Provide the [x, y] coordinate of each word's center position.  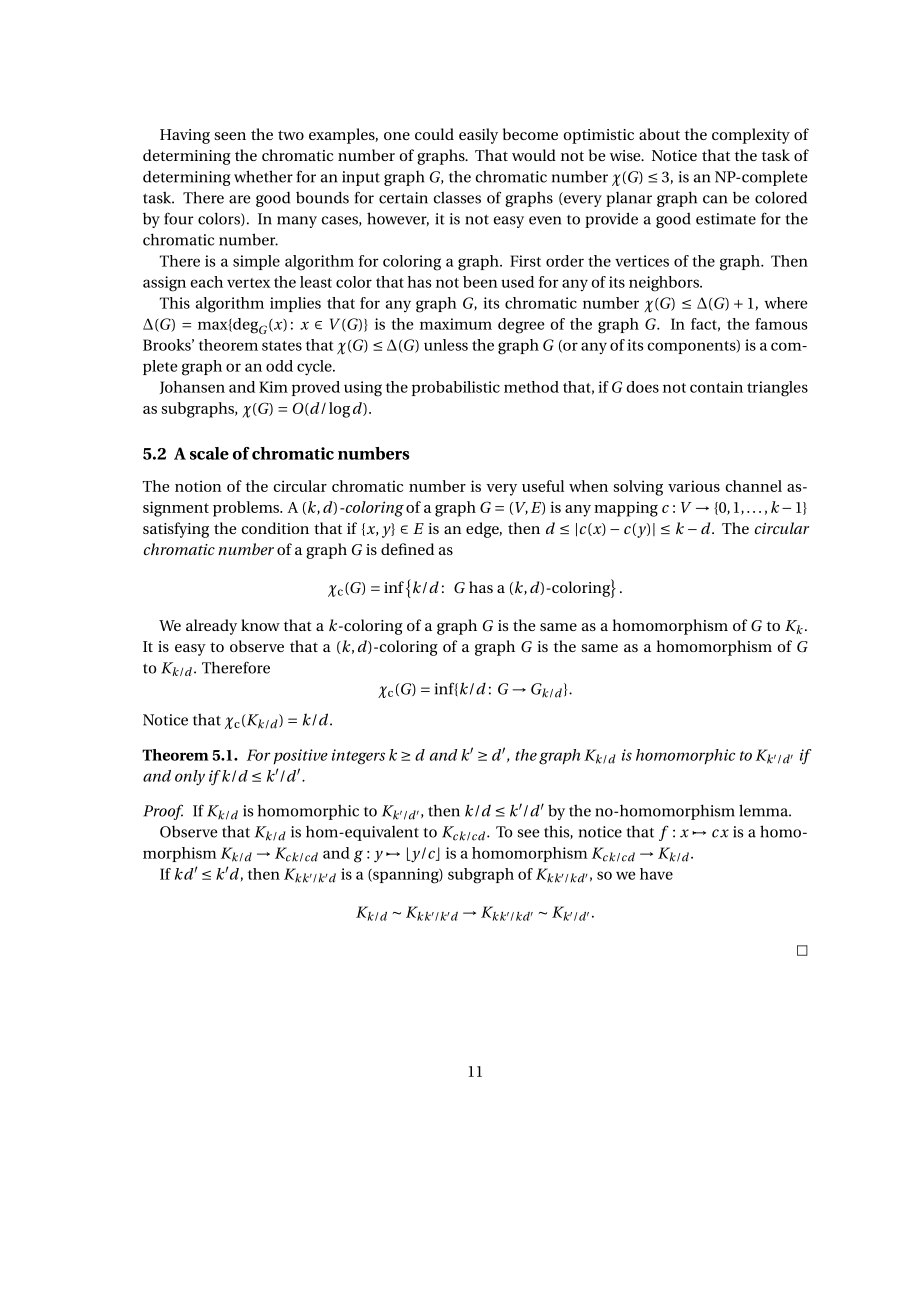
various [694, 486]
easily [478, 136]
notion [198, 486]
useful [543, 486]
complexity [751, 136]
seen [230, 136]
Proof [163, 812]
